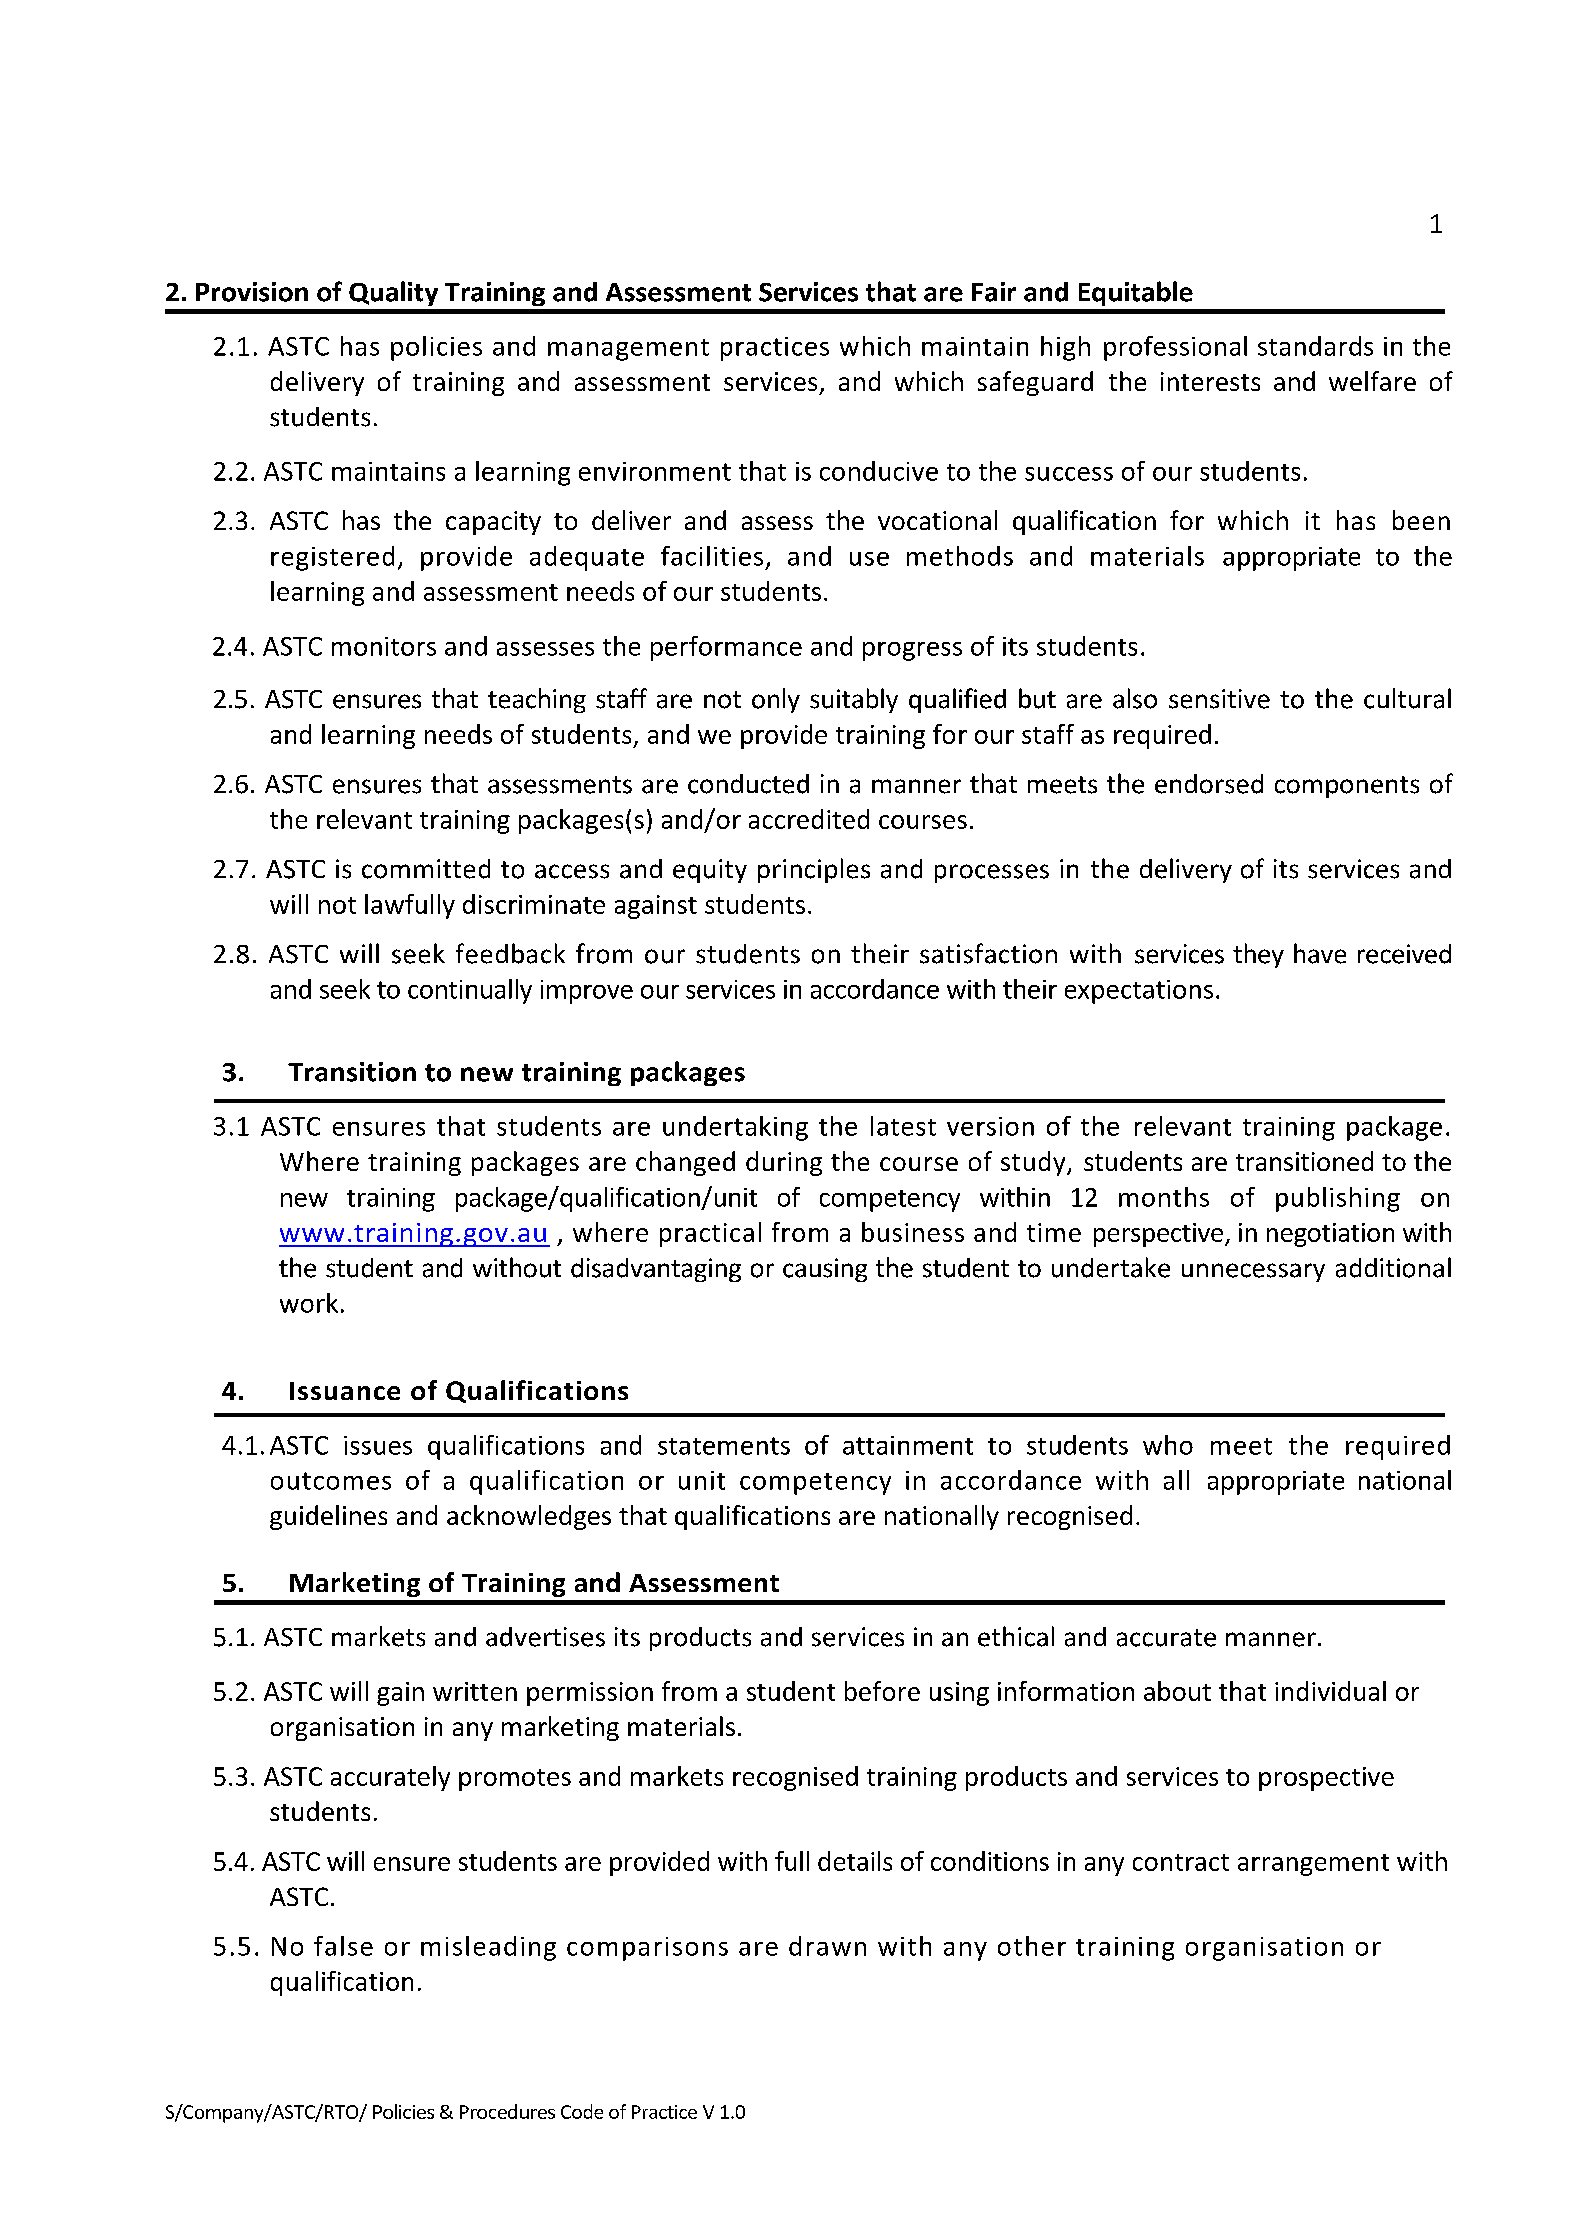  I want to click on Provision, so click(252, 292).
